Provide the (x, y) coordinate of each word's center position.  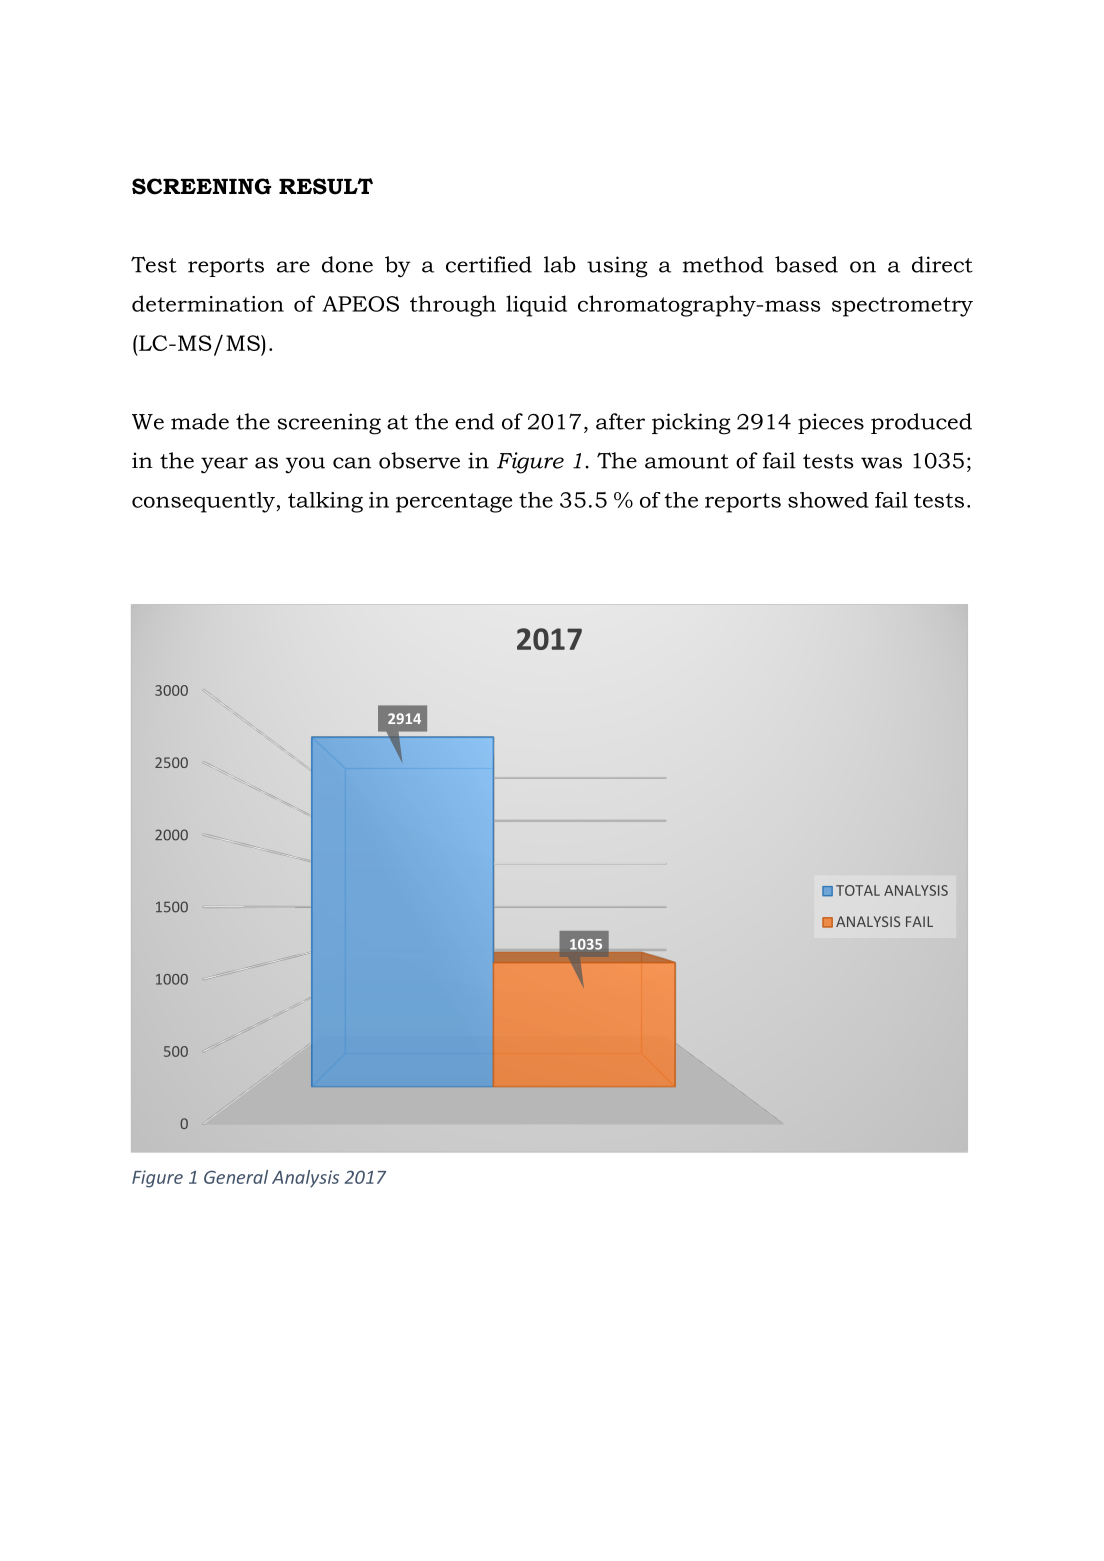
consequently (203, 502)
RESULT (326, 186)
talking (325, 502)
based (806, 264)
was (881, 463)
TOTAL (858, 890)
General (236, 1177)
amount (687, 461)
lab (560, 264)
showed (828, 500)
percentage (454, 503)
